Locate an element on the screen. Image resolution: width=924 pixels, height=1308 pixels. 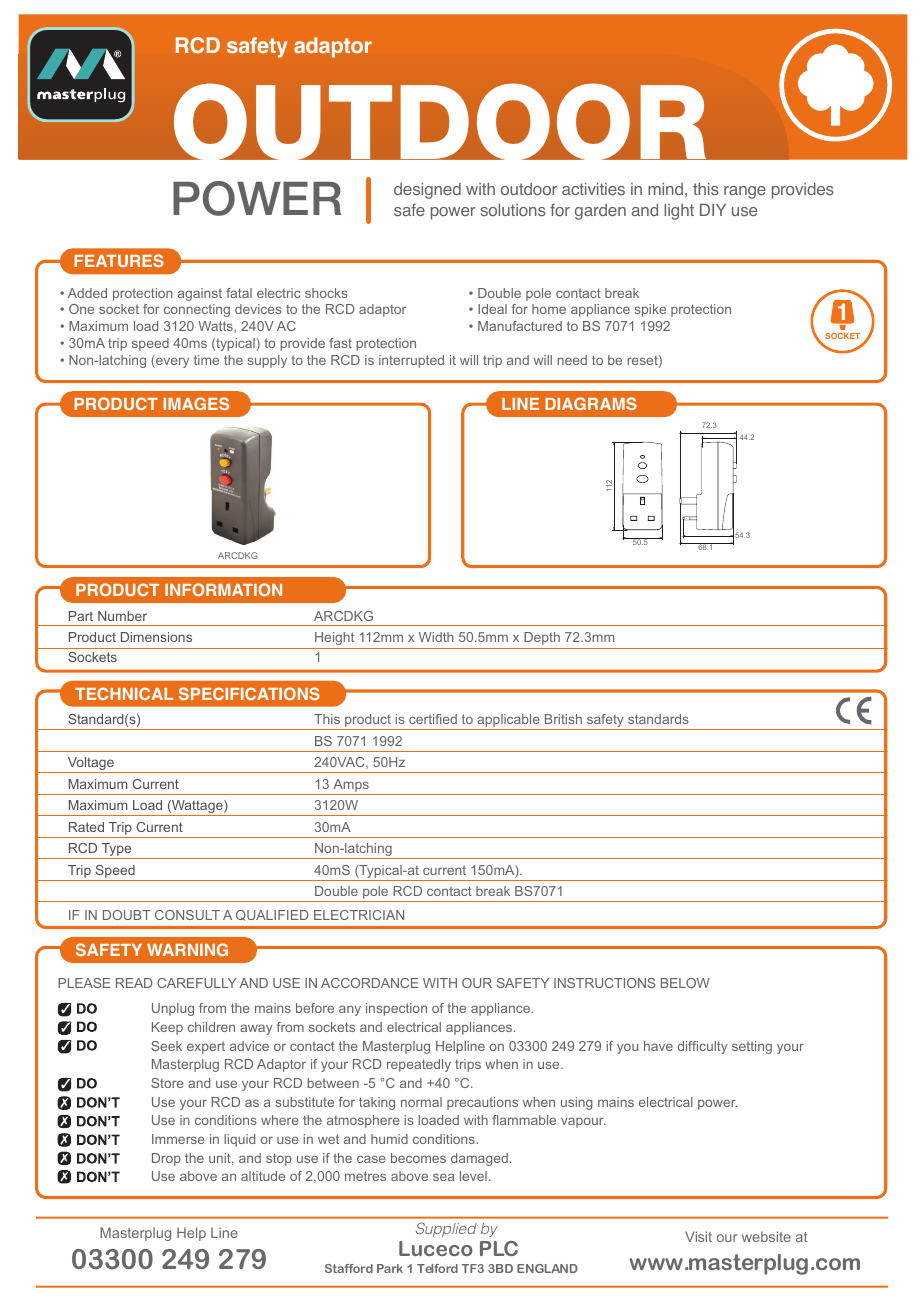
inspection is located at coordinates (396, 1009).
